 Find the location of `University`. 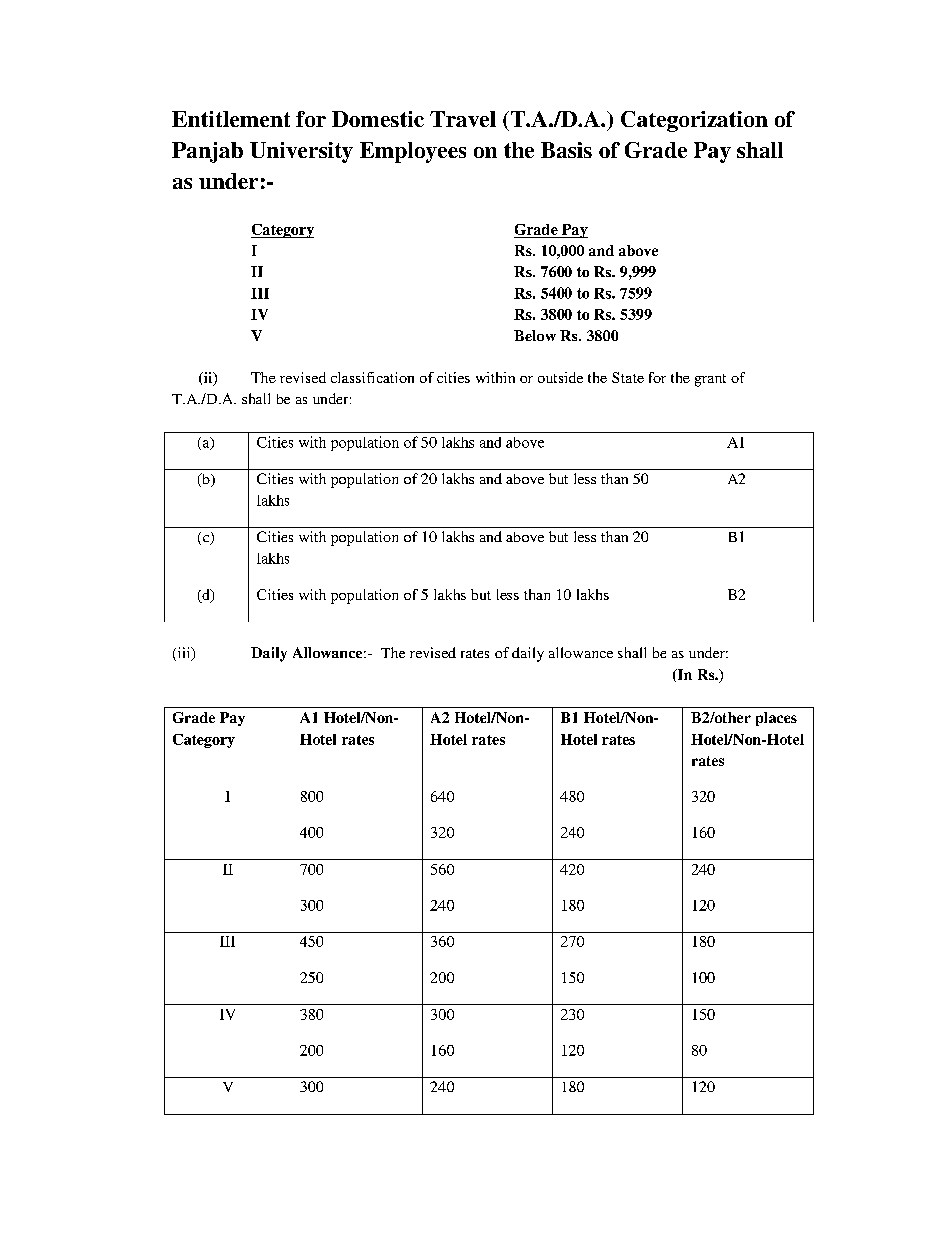

University is located at coordinates (301, 152).
